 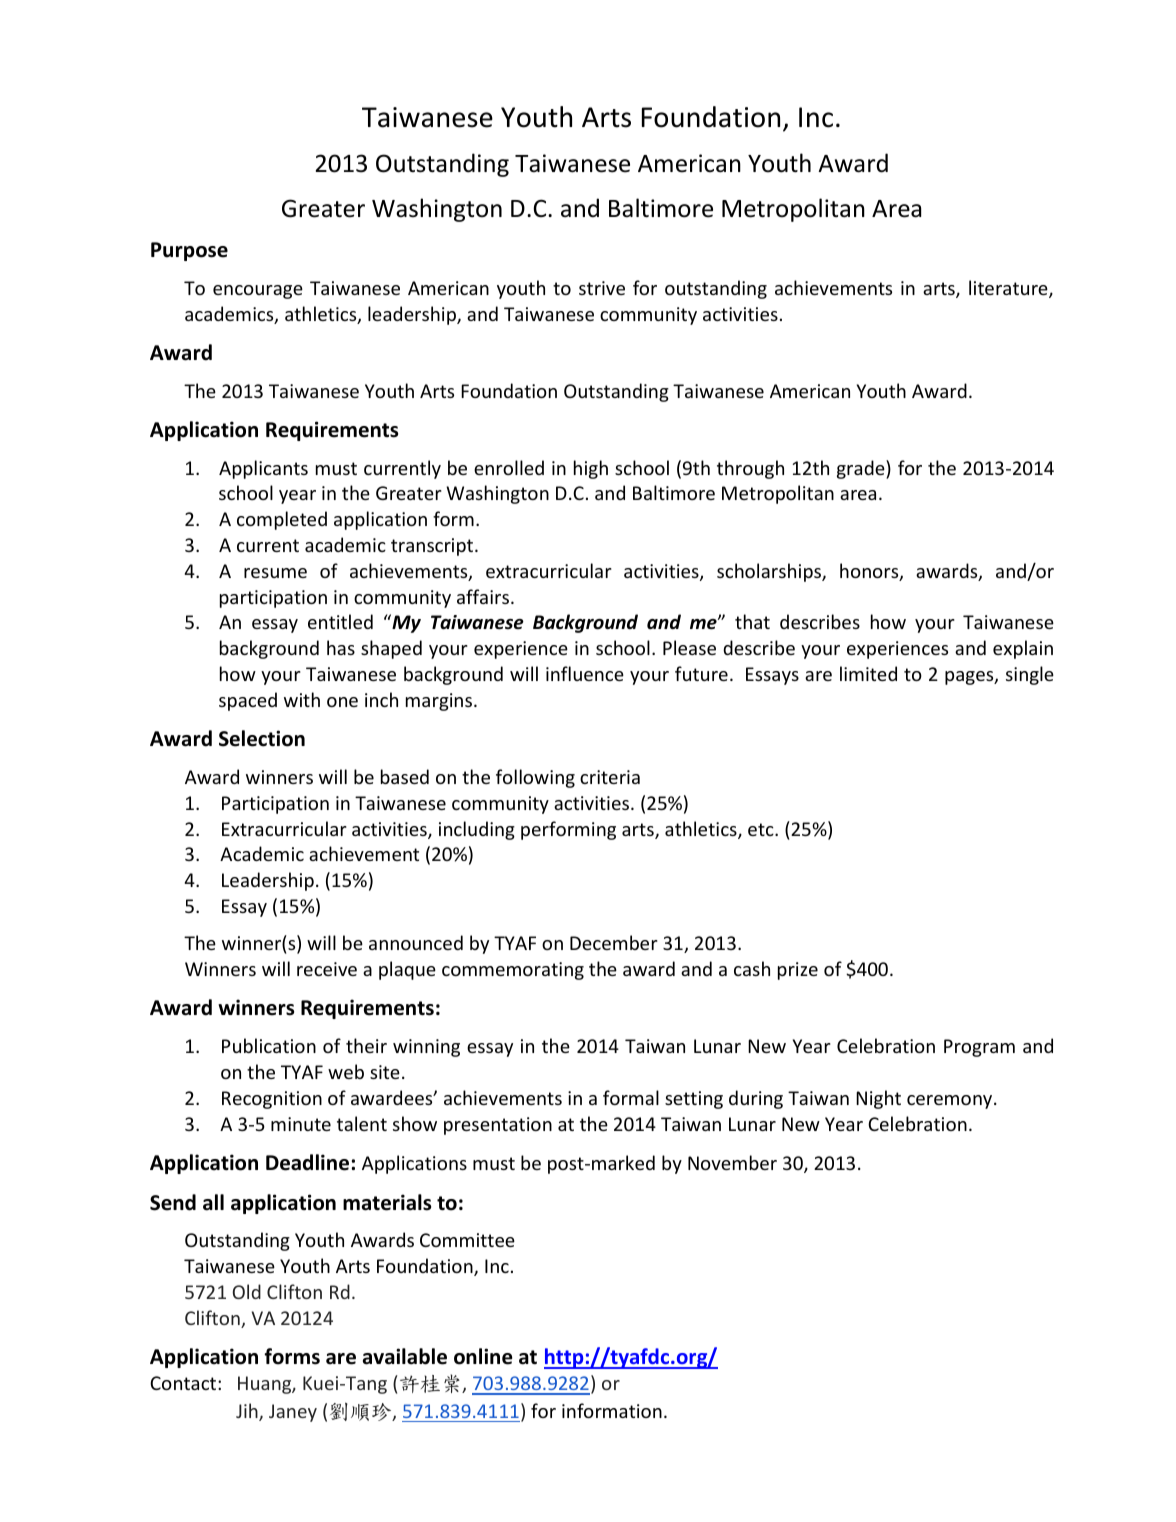 What do you see at coordinates (602, 288) in the image?
I see `strive` at bounding box center [602, 288].
